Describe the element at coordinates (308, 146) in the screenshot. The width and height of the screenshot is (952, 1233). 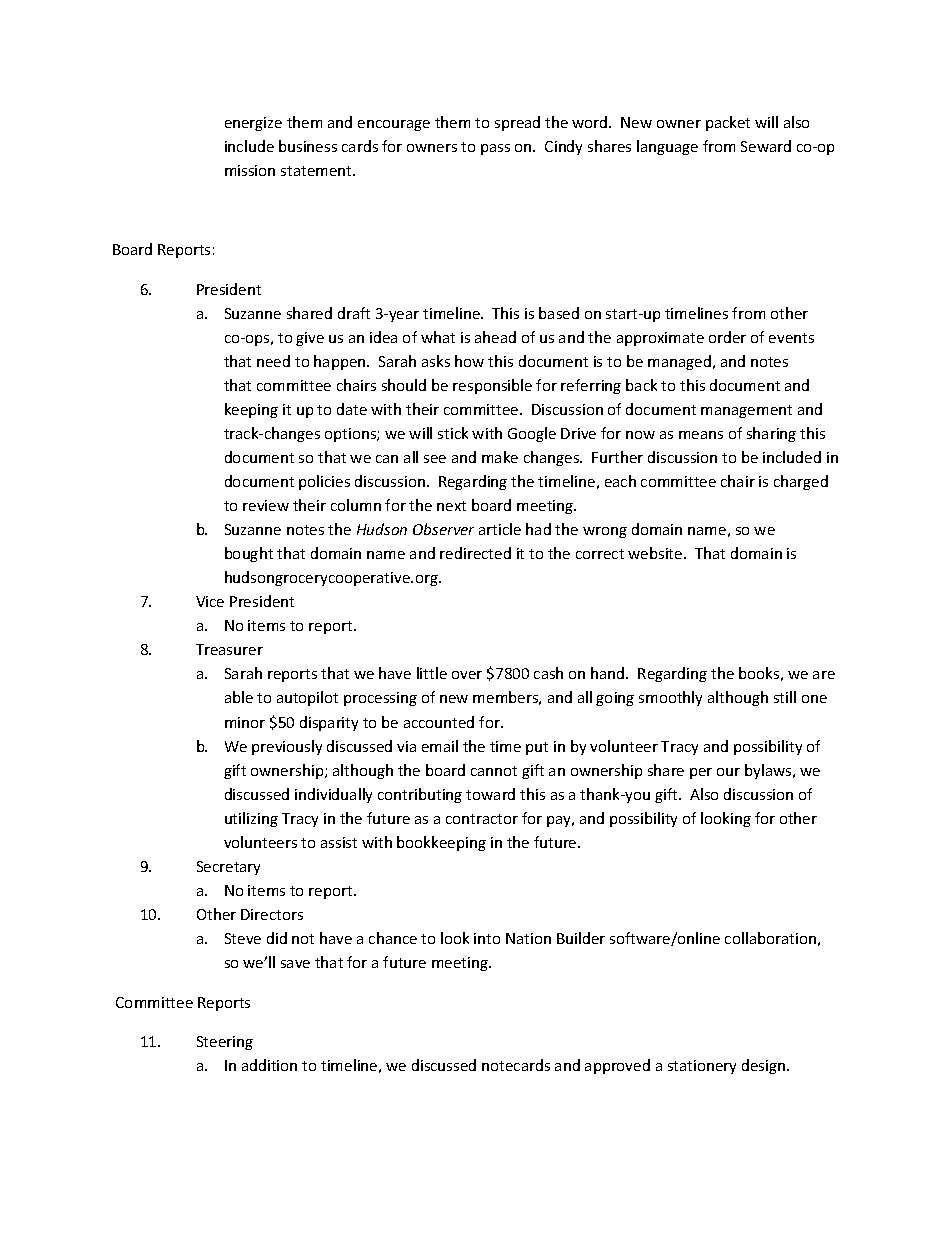
I see `business` at that location.
